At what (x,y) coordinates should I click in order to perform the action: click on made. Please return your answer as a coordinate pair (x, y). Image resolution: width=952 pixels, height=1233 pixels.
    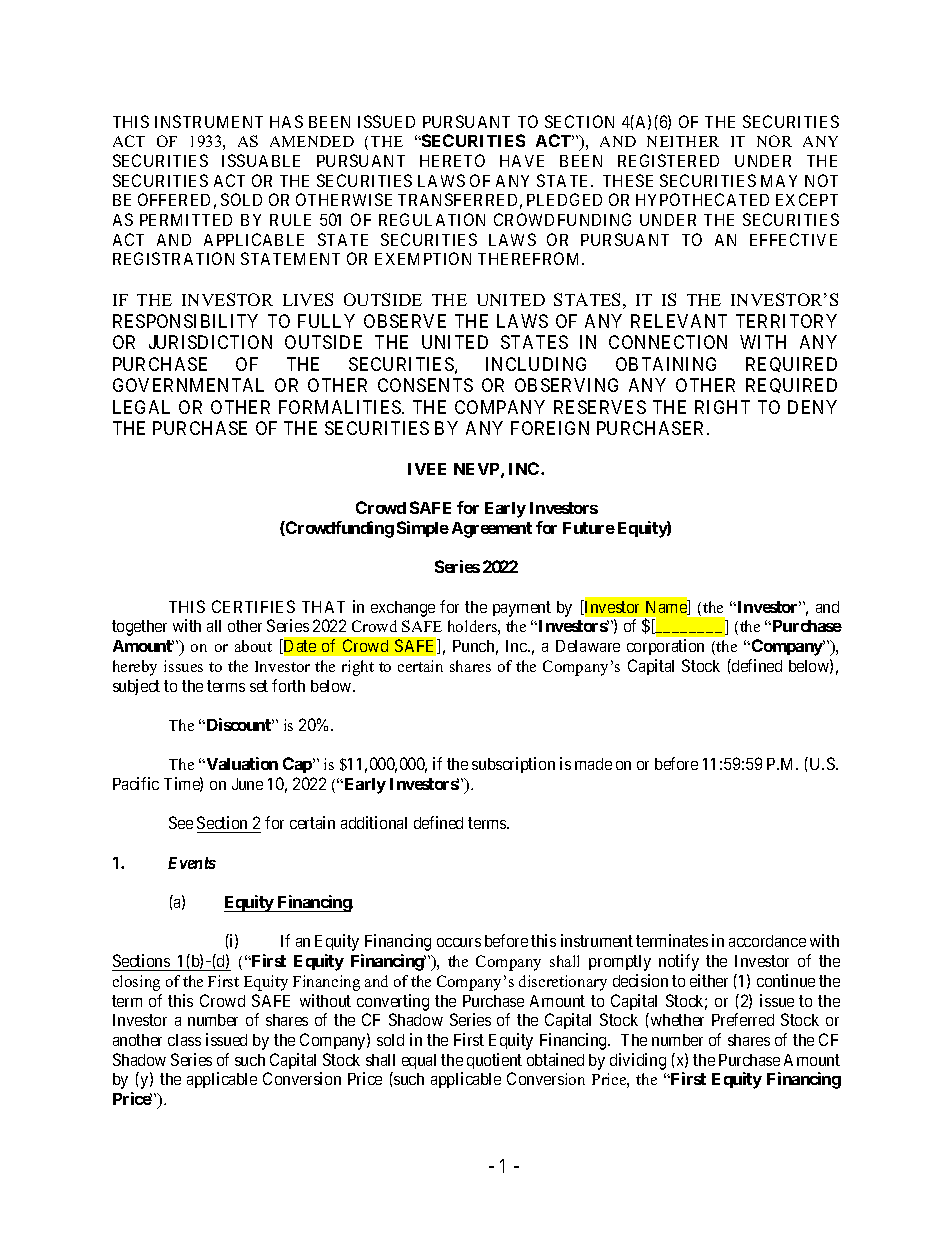
    Looking at the image, I should click on (593, 764).
